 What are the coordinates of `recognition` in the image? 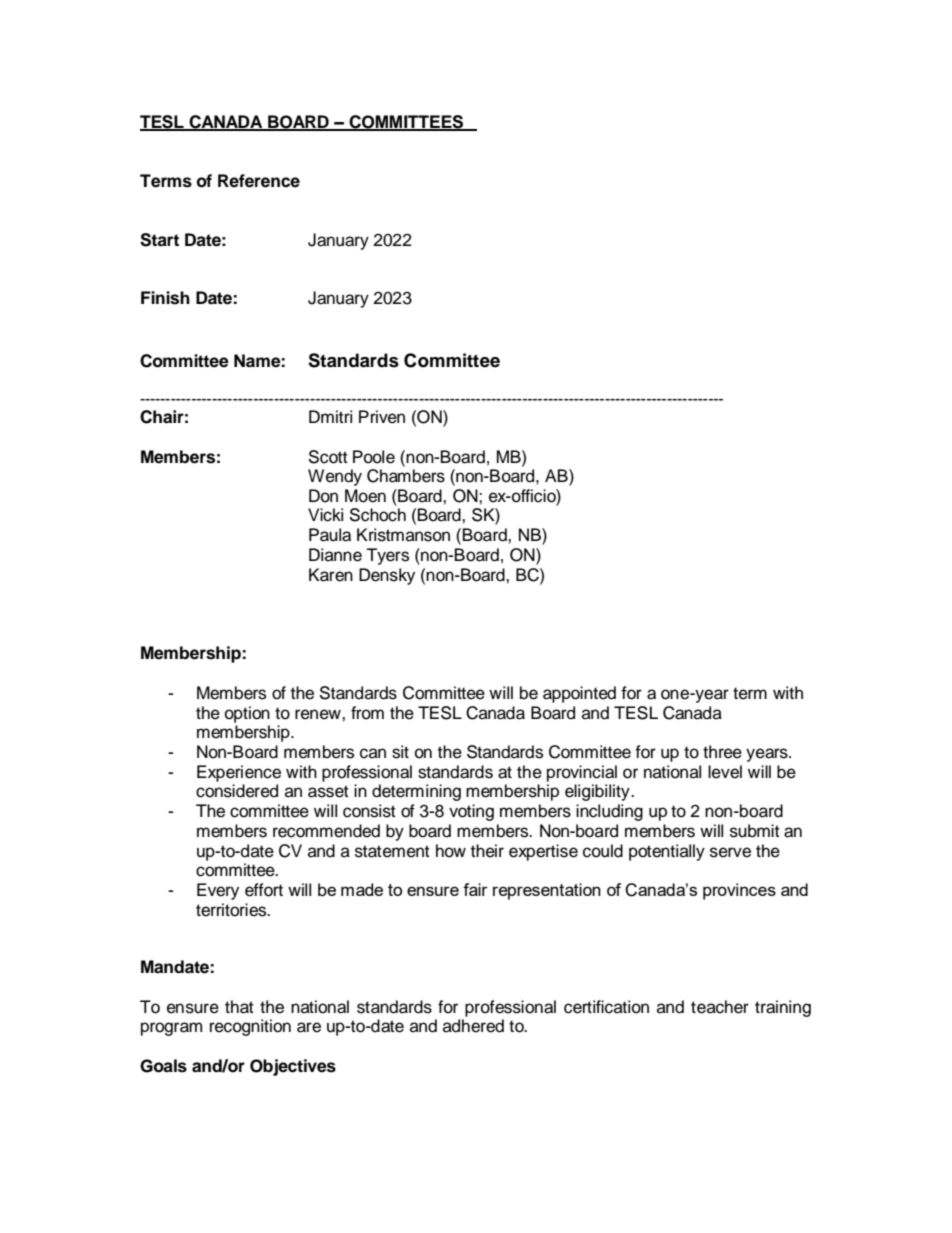 It's located at (250, 1027).
